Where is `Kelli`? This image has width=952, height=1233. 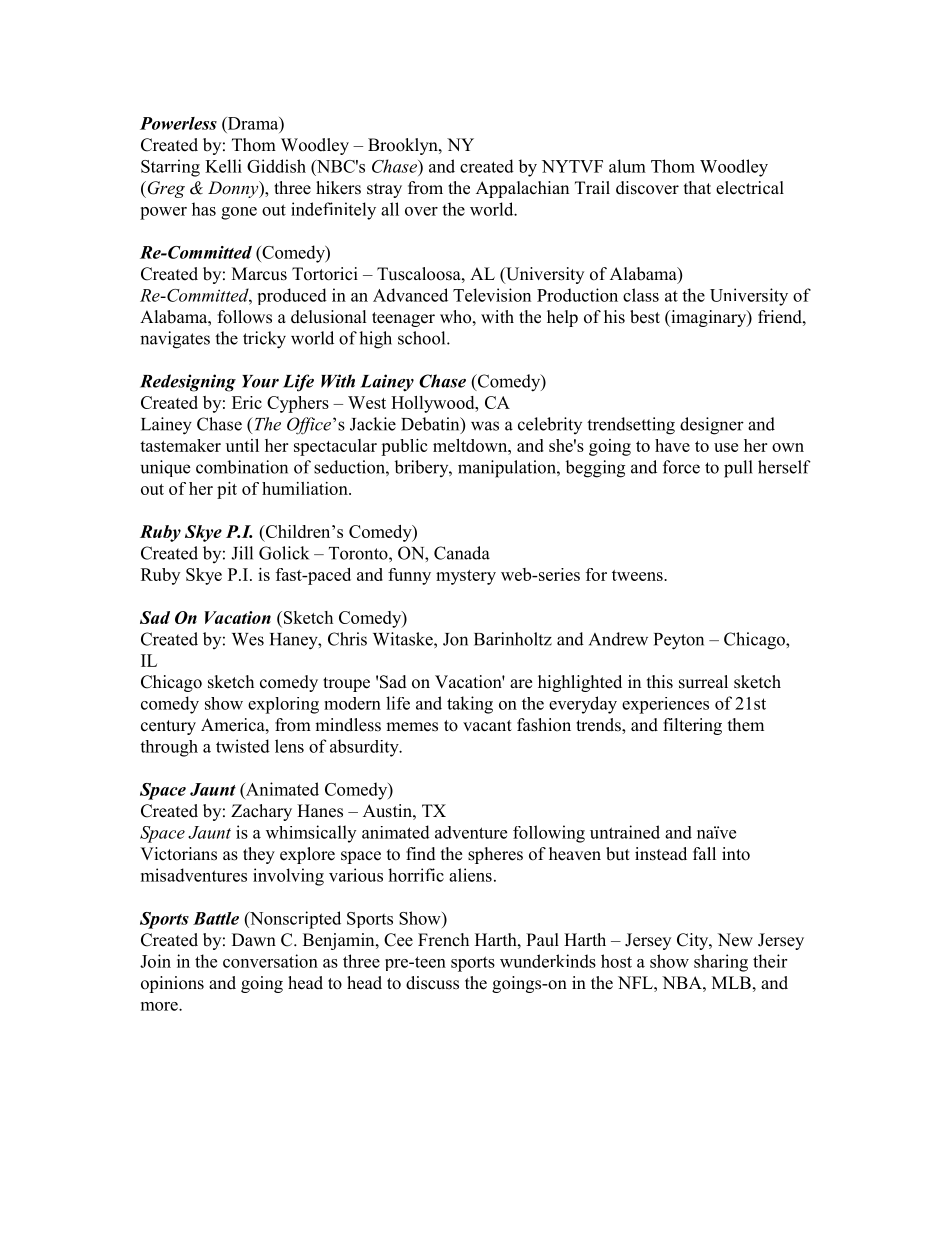 Kelli is located at coordinates (223, 166).
